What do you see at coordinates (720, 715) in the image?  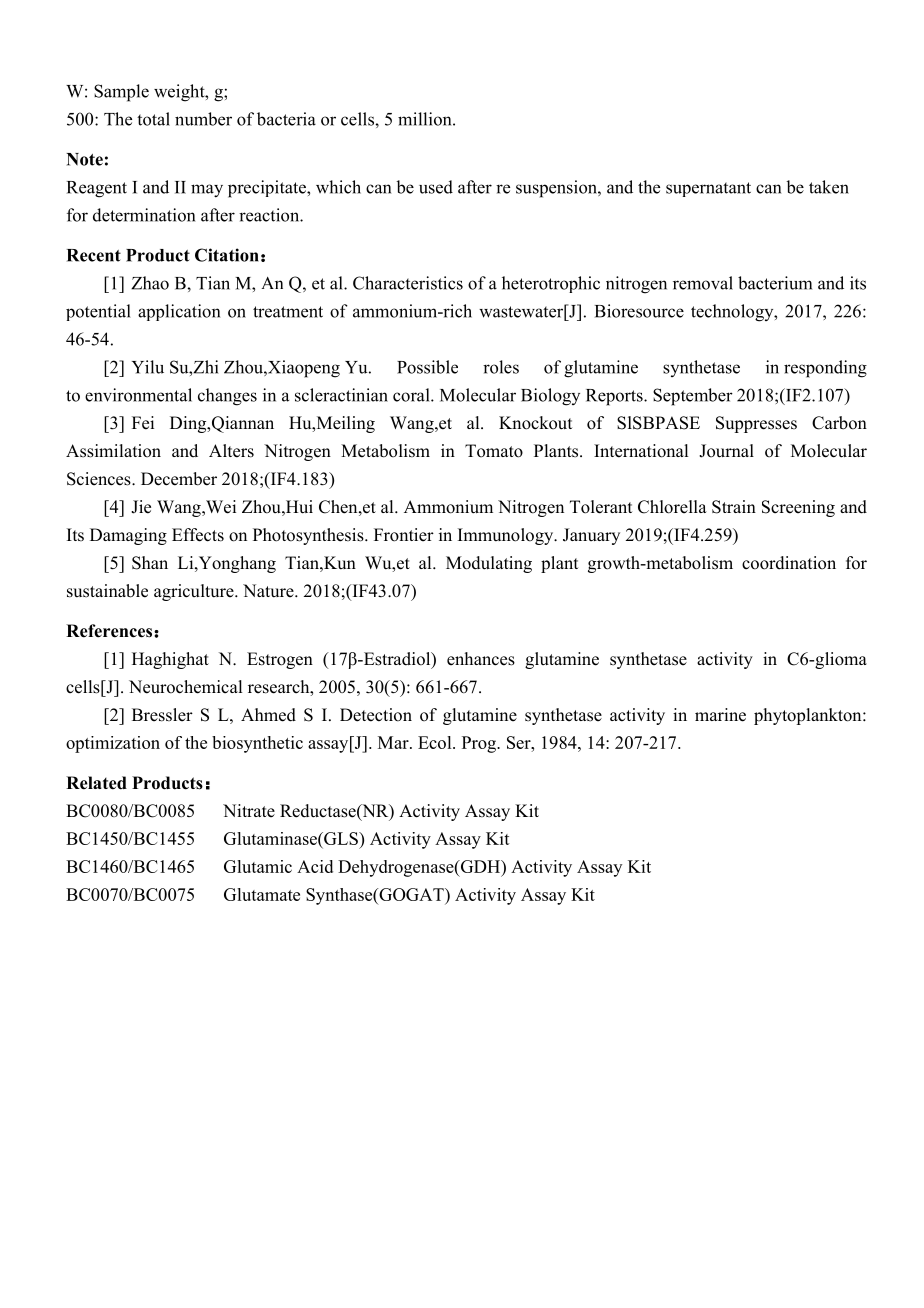 I see `marine` at bounding box center [720, 715].
